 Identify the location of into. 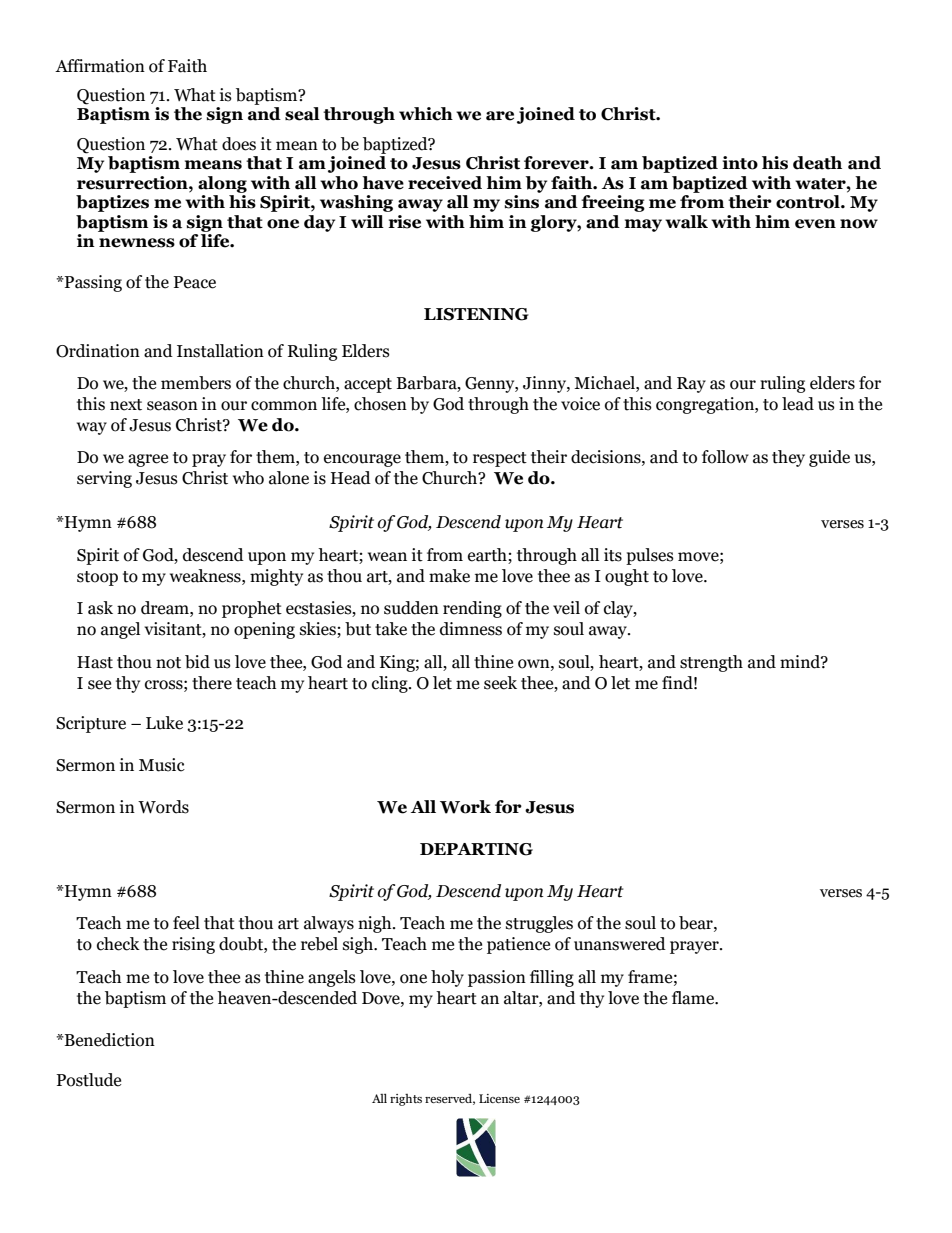
(740, 163).
